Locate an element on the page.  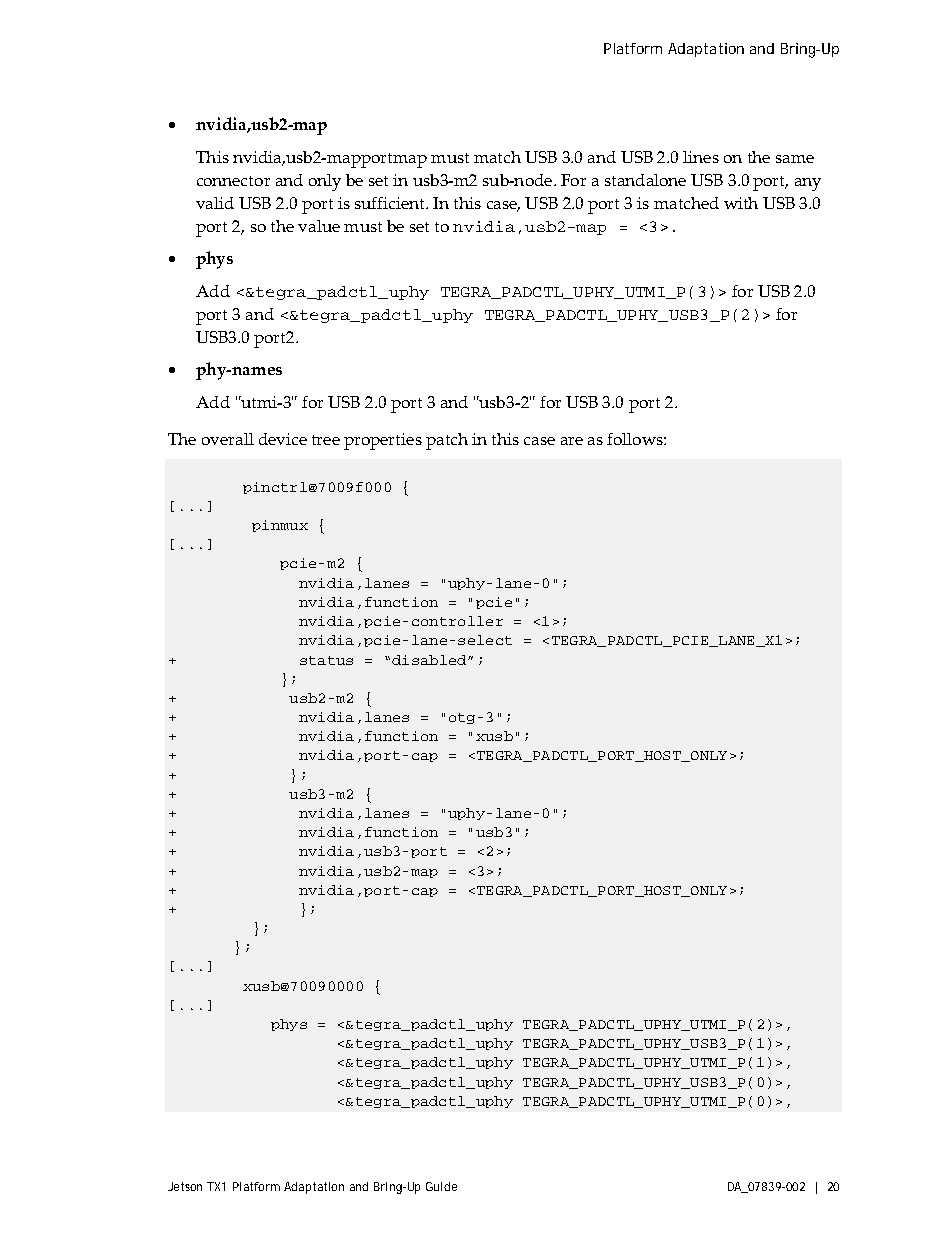
Guide is located at coordinates (441, 1186).
